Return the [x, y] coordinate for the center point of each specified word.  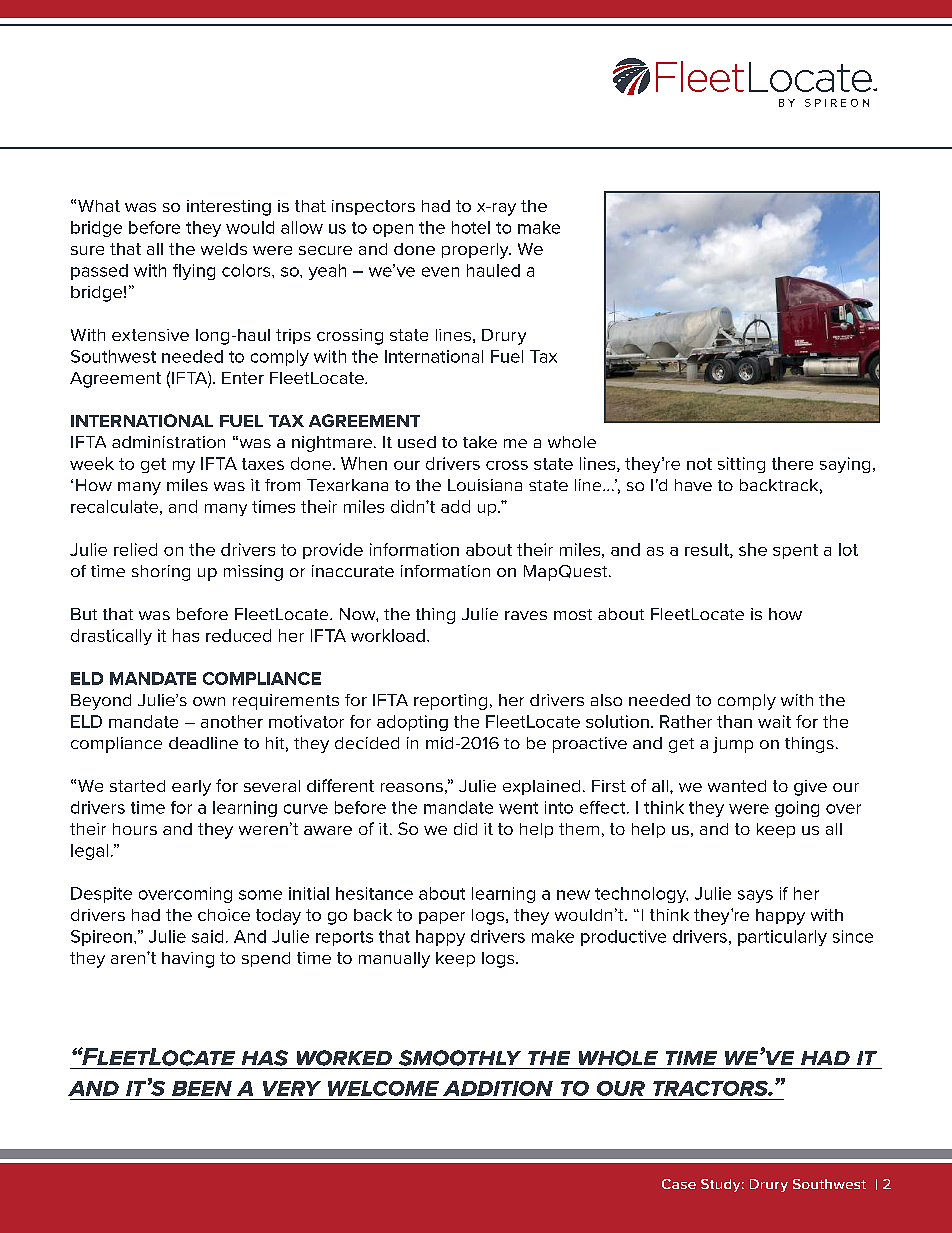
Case [679, 1184]
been [202, 1088]
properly [476, 251]
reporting [450, 702]
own [209, 701]
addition [498, 1088]
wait [774, 721]
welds [224, 249]
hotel [471, 227]
